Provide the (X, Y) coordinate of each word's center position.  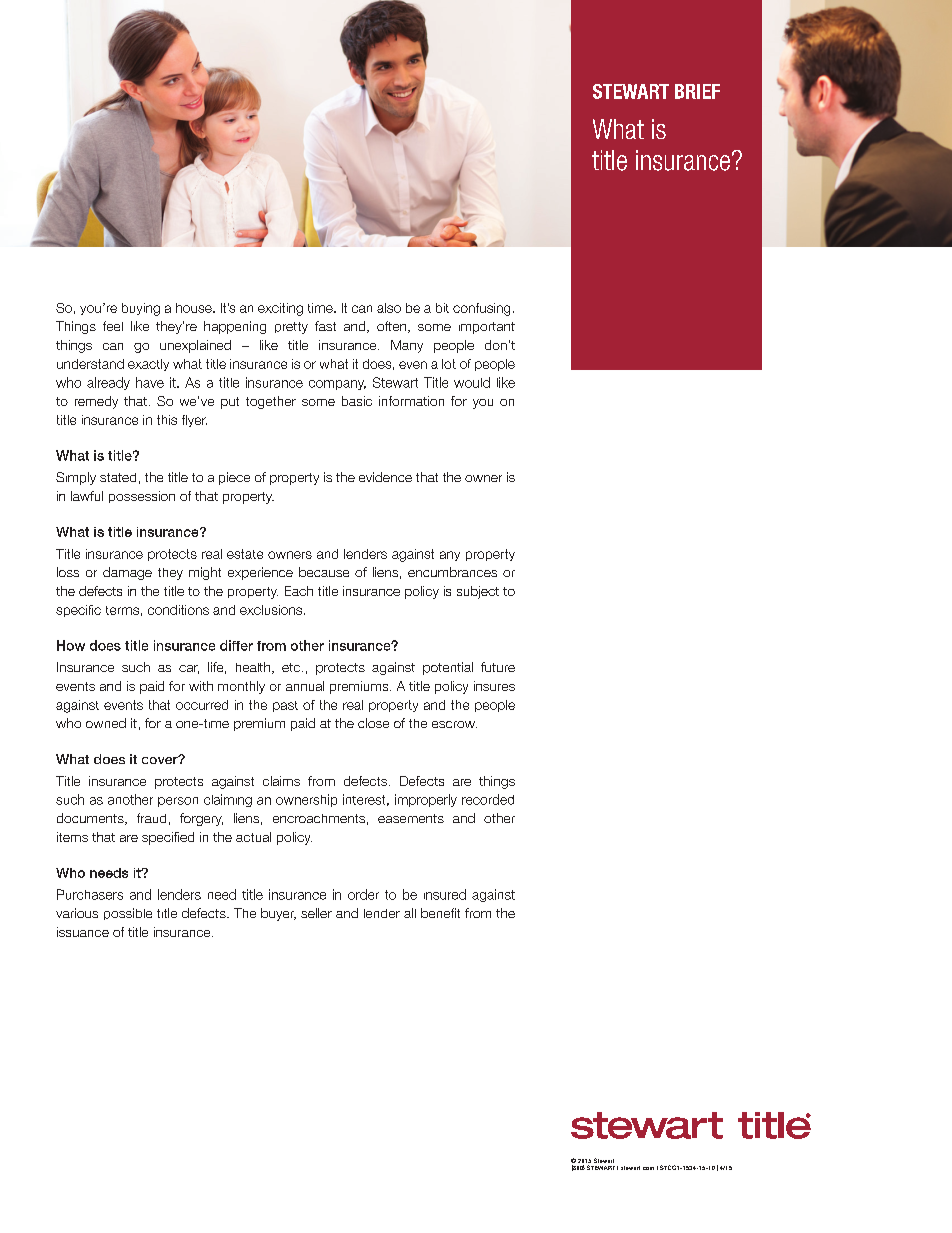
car (189, 669)
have (150, 382)
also (389, 308)
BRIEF (697, 91)
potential (448, 668)
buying (141, 309)
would (472, 382)
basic (357, 401)
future (498, 667)
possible (128, 914)
